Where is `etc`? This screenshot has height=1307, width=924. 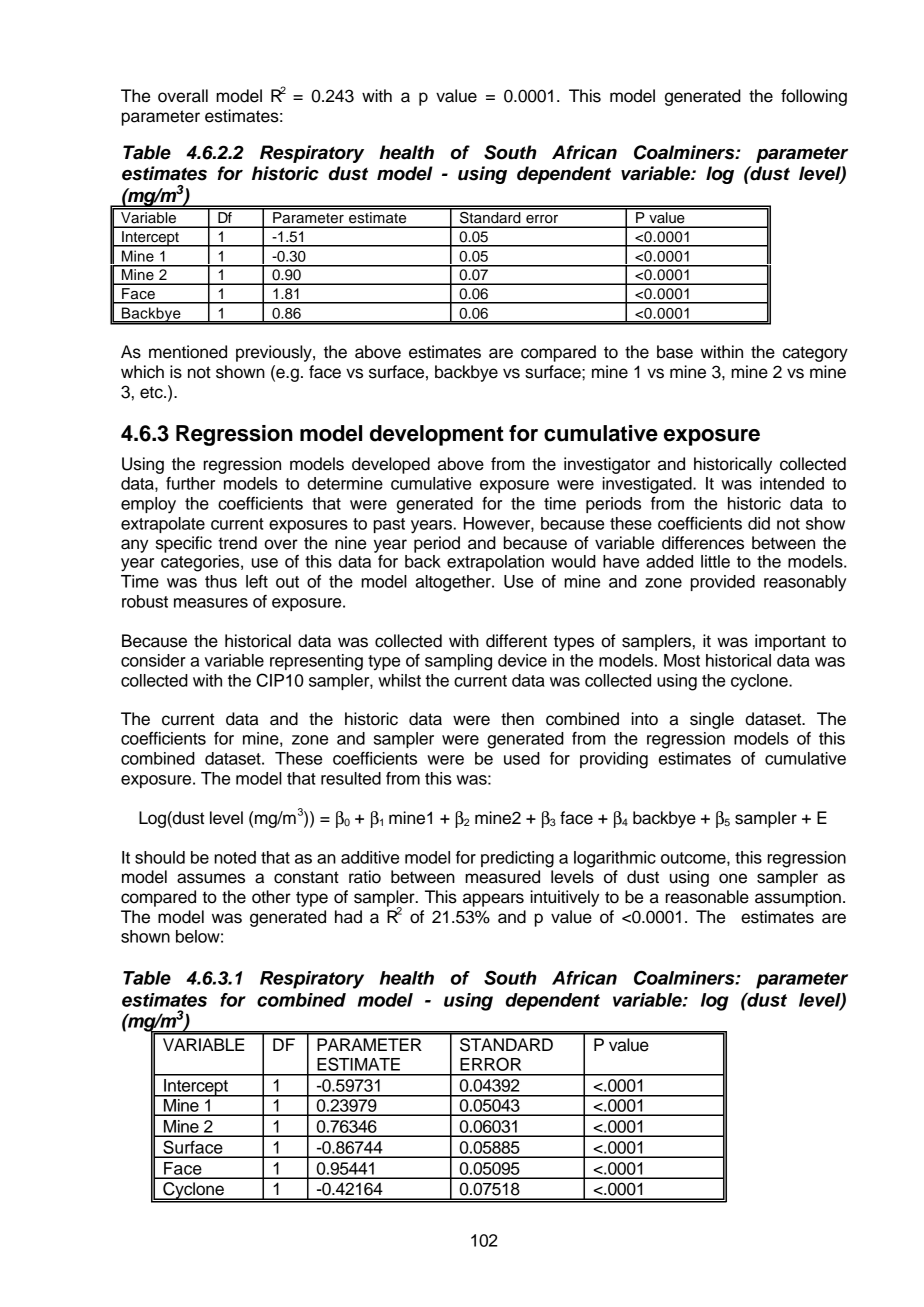
etc is located at coordinates (152, 392).
